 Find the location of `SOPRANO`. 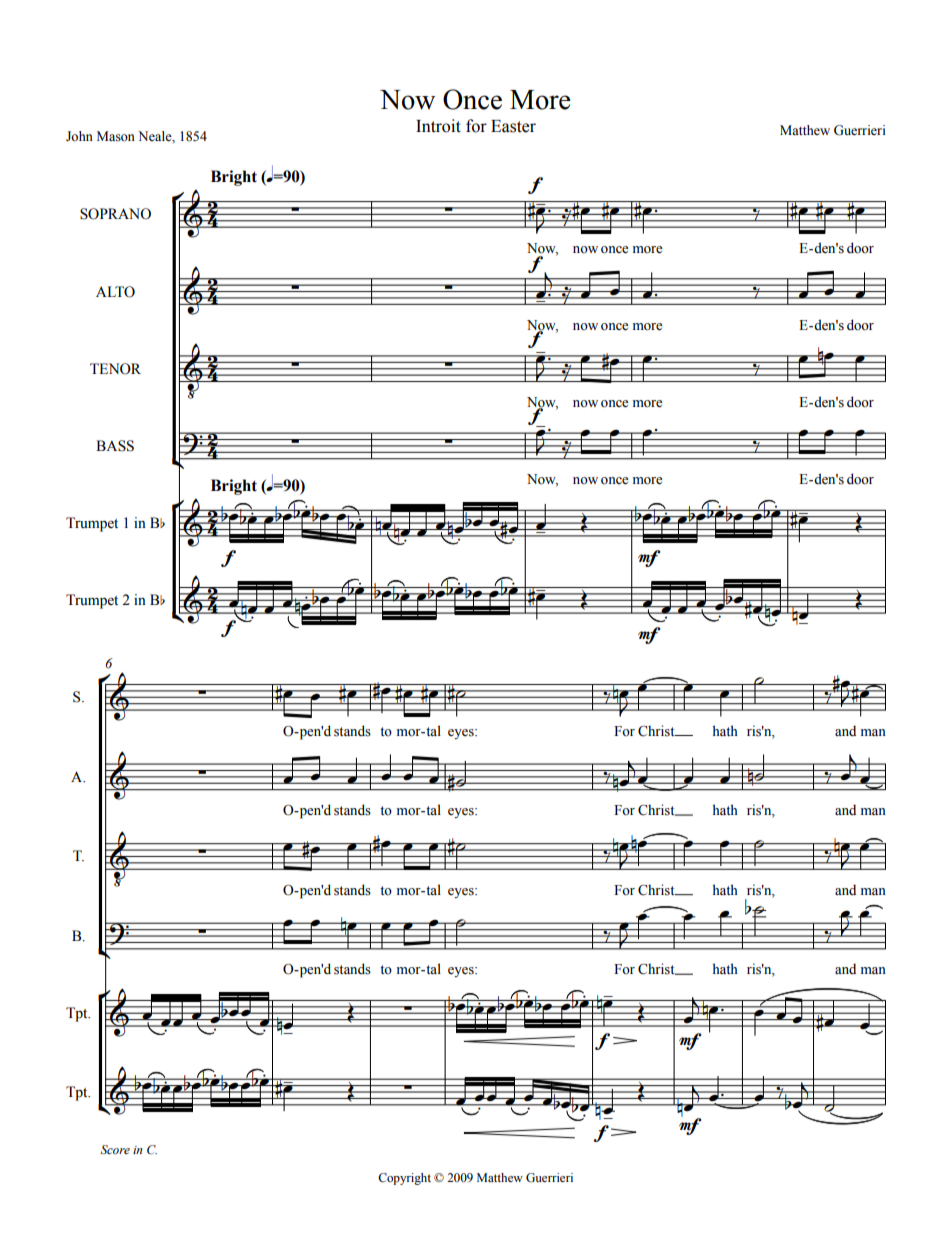

SOPRANO is located at coordinates (115, 214).
